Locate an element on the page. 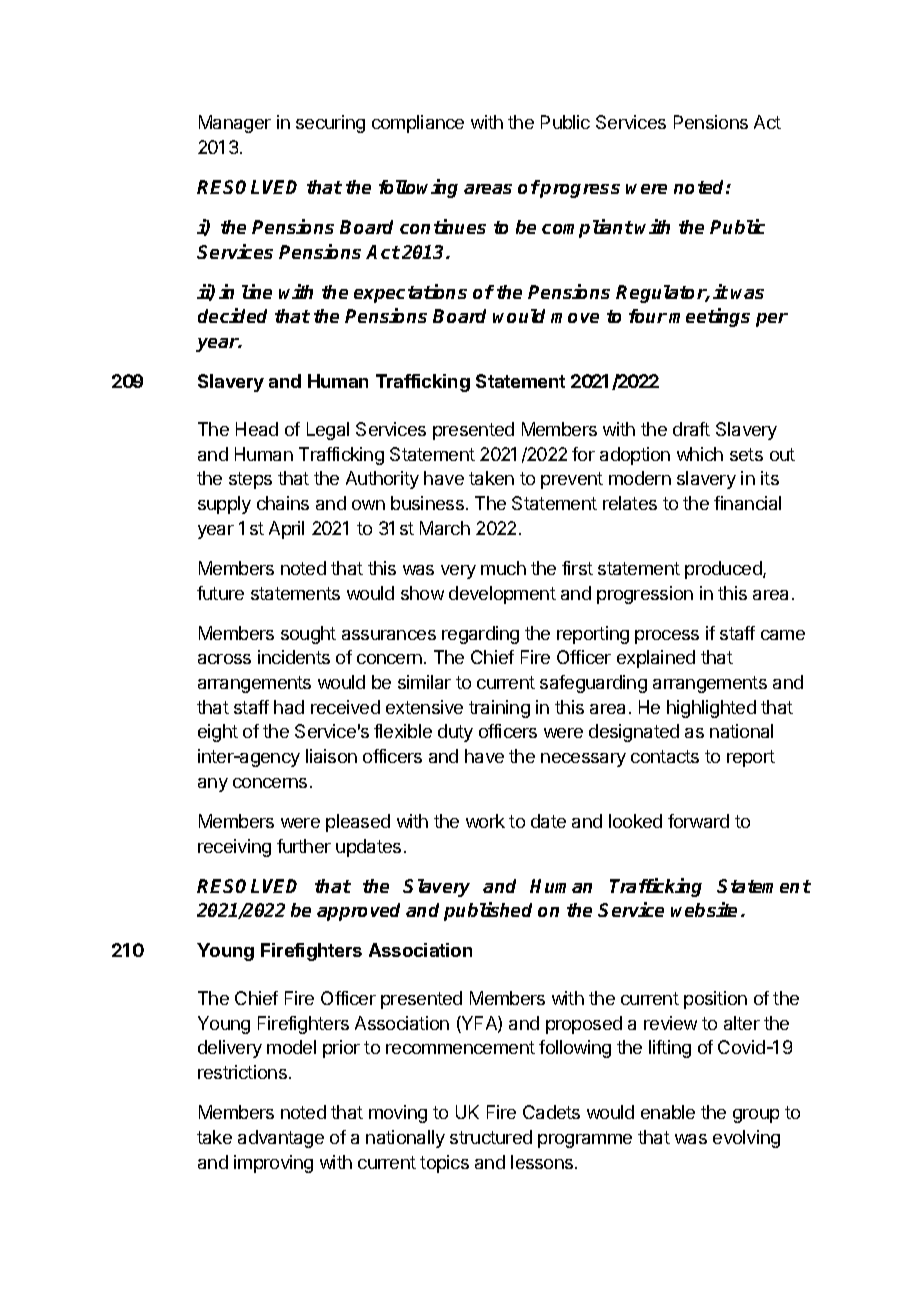 The image size is (924, 1308). process is located at coordinates (667, 637).
